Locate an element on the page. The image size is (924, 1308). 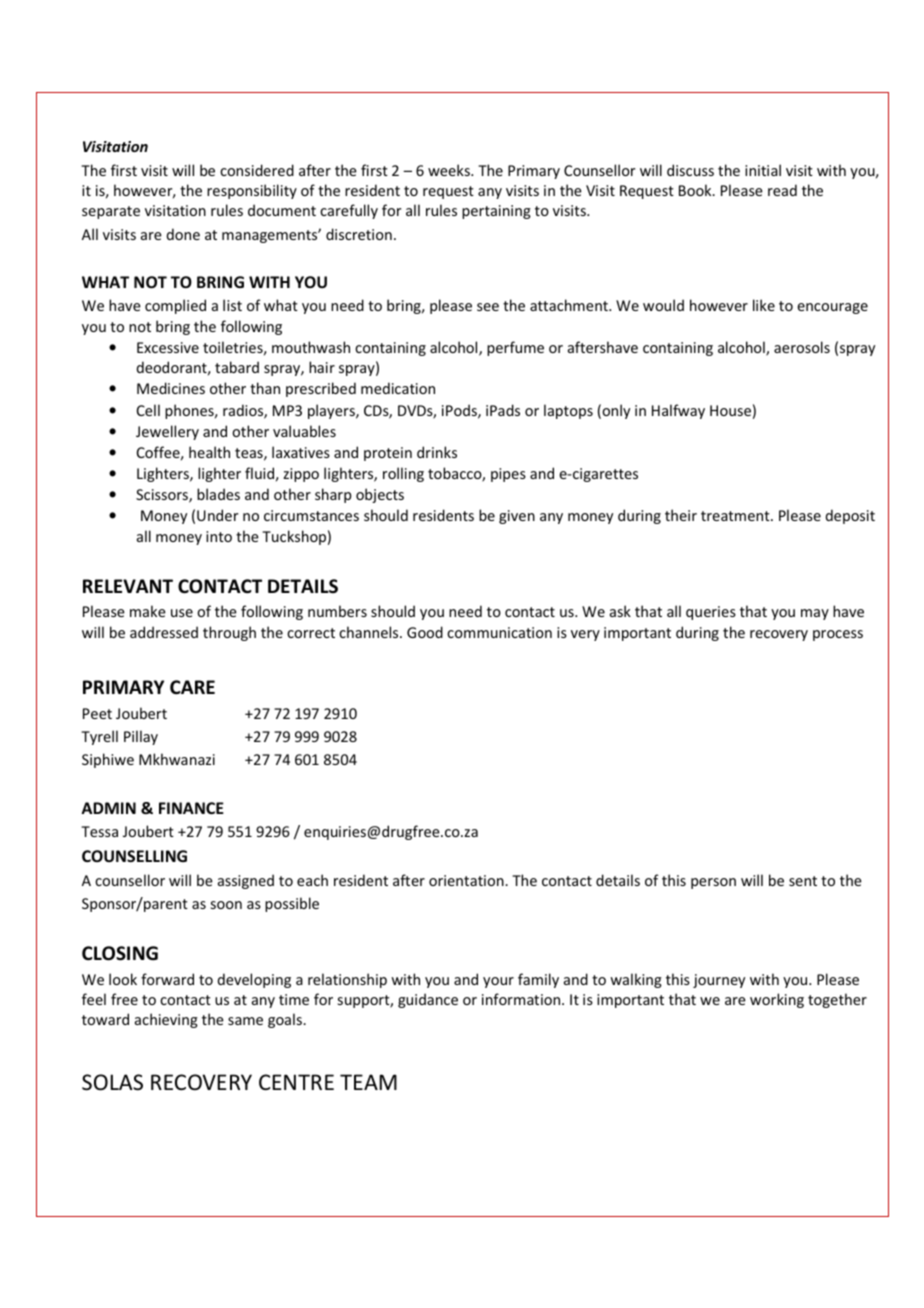
queries is located at coordinates (711, 613).
